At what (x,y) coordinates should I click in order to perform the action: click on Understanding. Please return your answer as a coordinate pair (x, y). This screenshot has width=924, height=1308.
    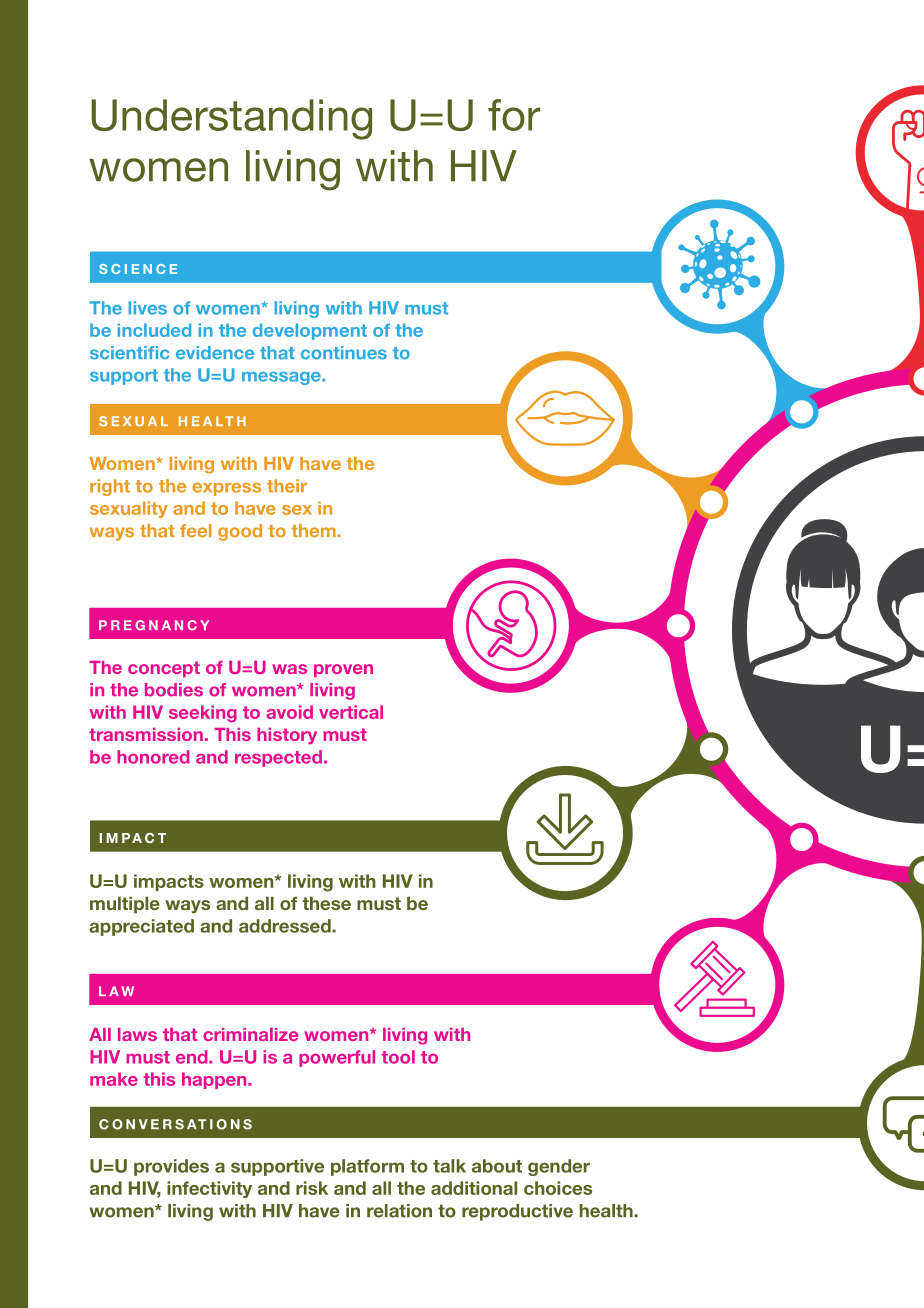
    Looking at the image, I should click on (231, 119).
